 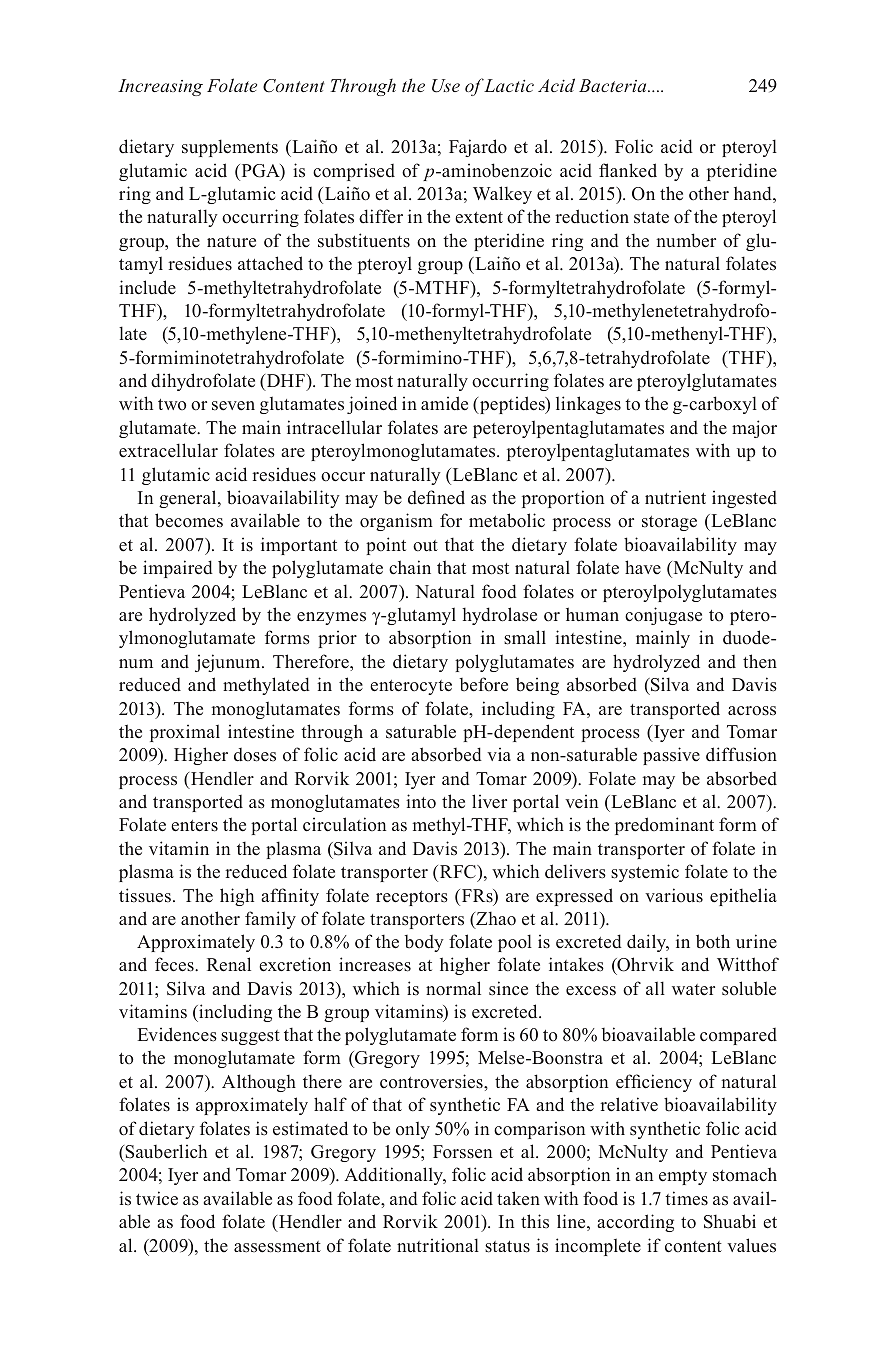 What do you see at coordinates (628, 170) in the screenshot?
I see `flanked` at bounding box center [628, 170].
